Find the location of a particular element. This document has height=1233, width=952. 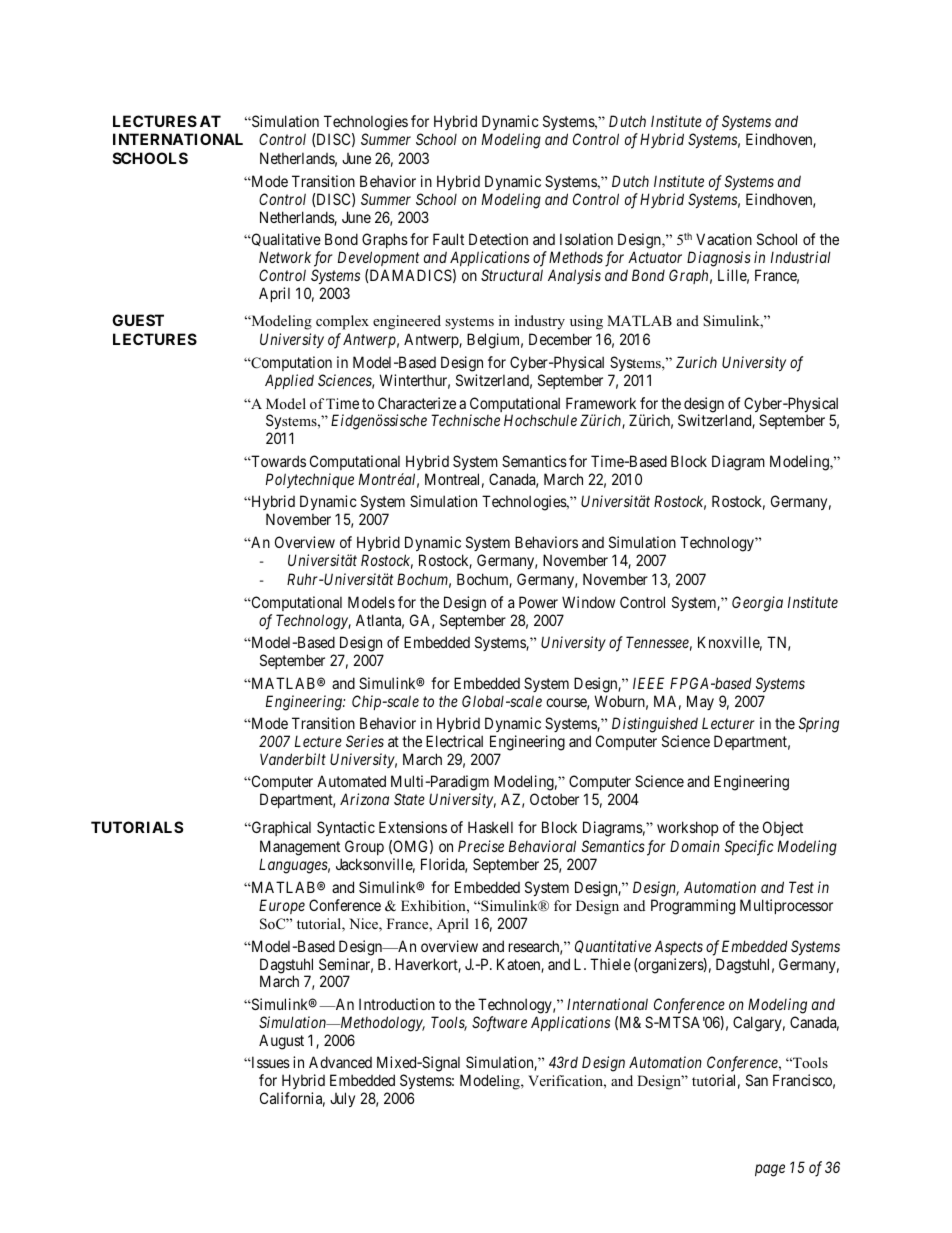

Technische is located at coordinates (465, 420).
